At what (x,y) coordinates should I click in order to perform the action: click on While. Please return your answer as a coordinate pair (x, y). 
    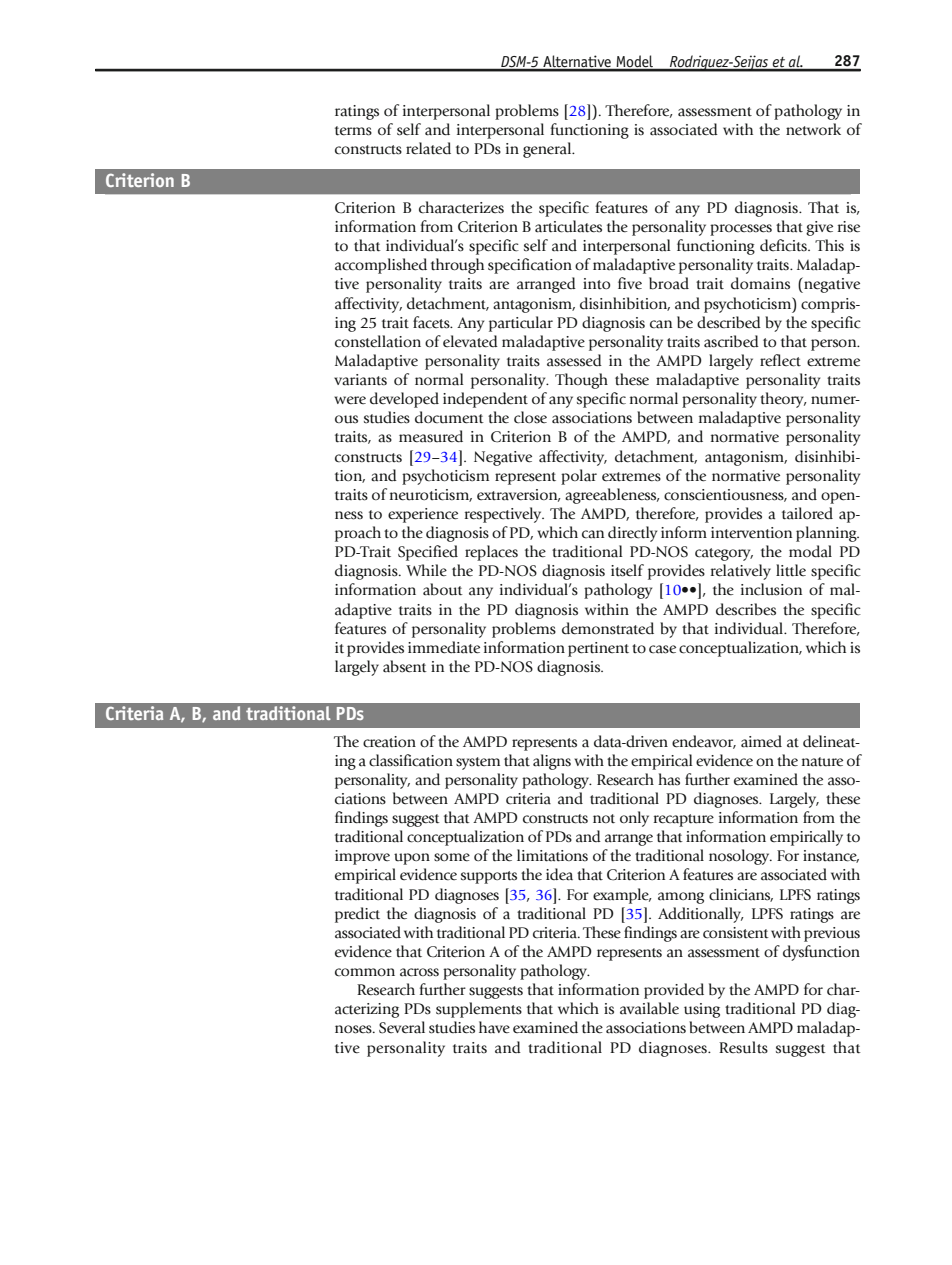
    Looking at the image, I should click on (426, 570).
